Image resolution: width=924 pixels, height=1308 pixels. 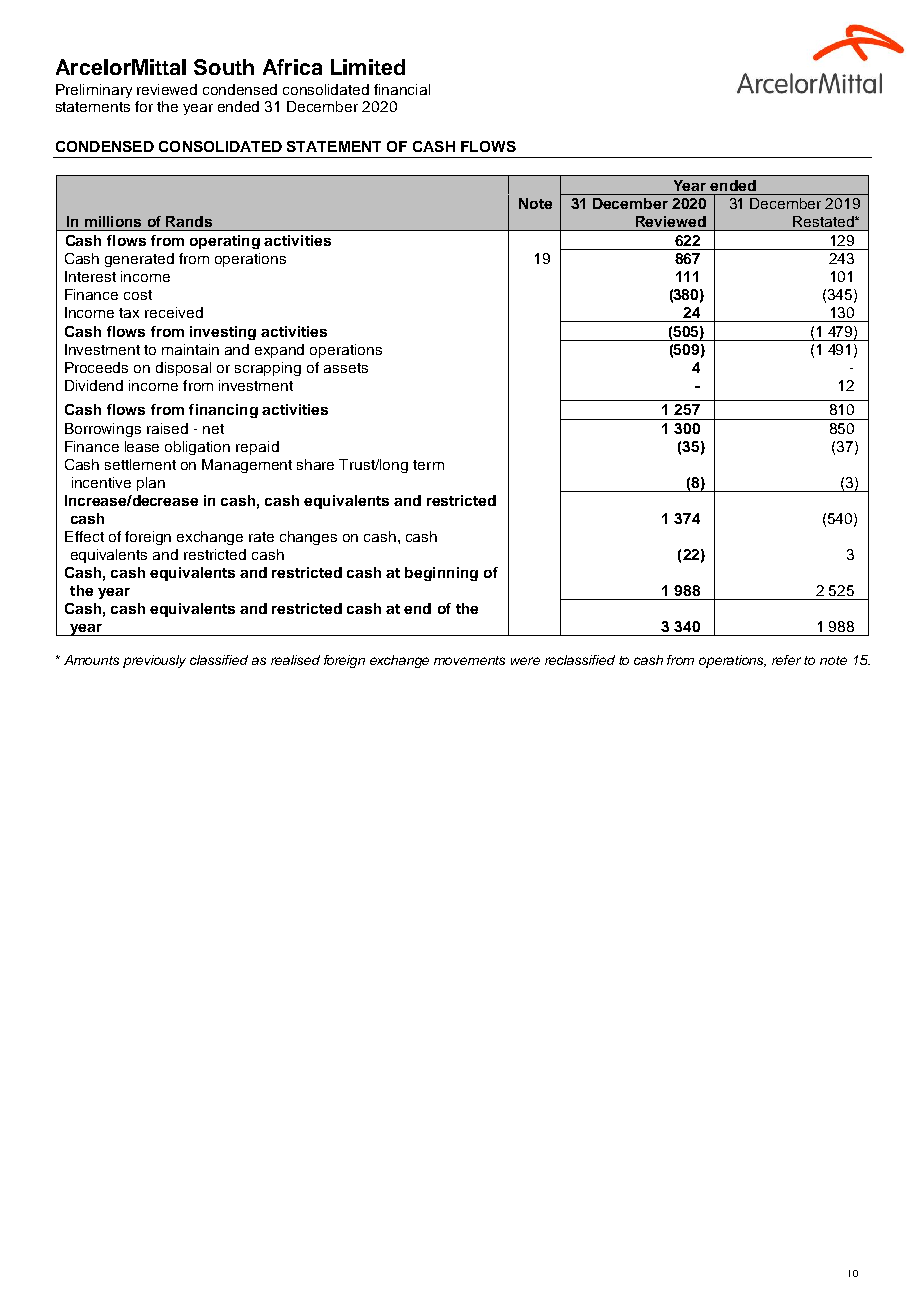 I want to click on previously, so click(x=154, y=661).
